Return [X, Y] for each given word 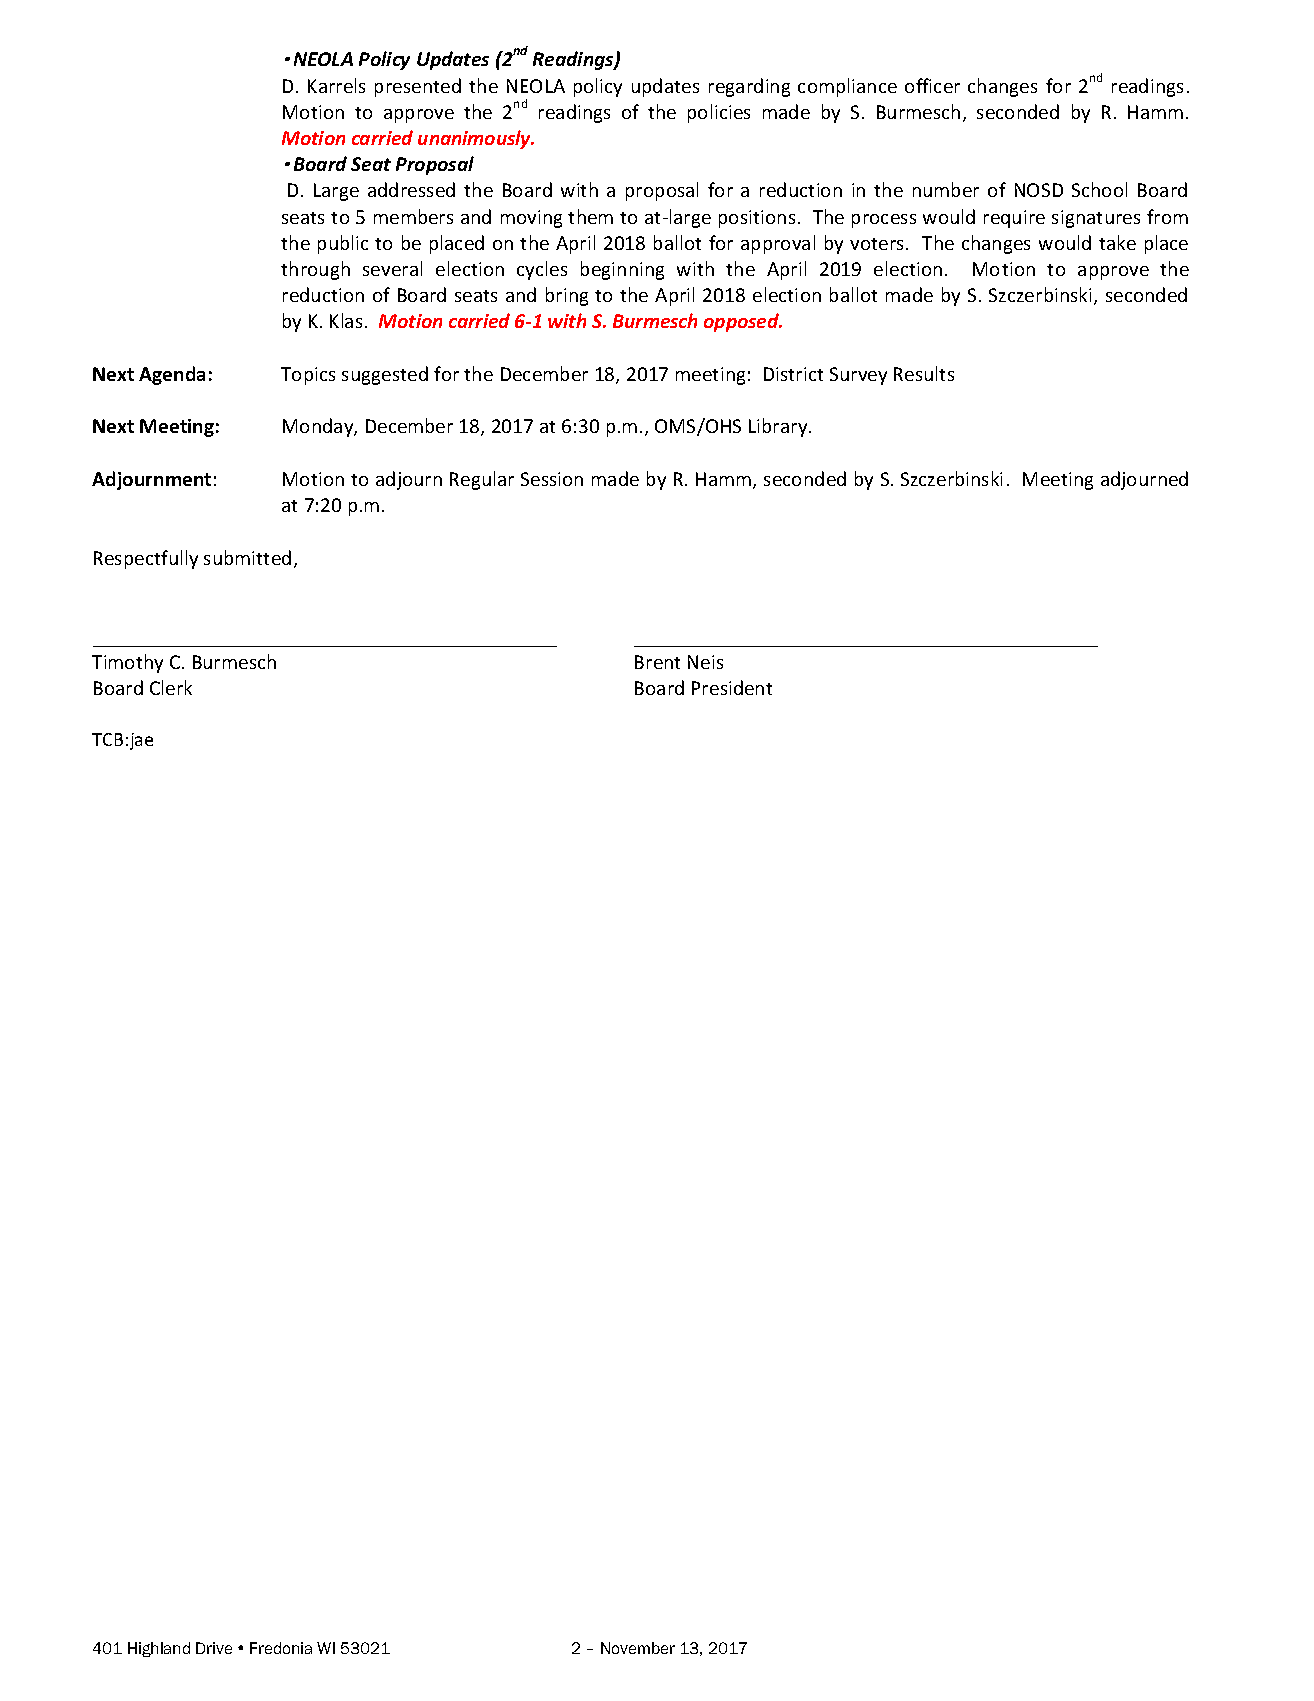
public [343, 244]
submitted [247, 557]
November [638, 1648]
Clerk [171, 687]
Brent [657, 662]
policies [719, 113]
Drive [214, 1648]
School [1099, 189]
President [732, 687]
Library [779, 427]
